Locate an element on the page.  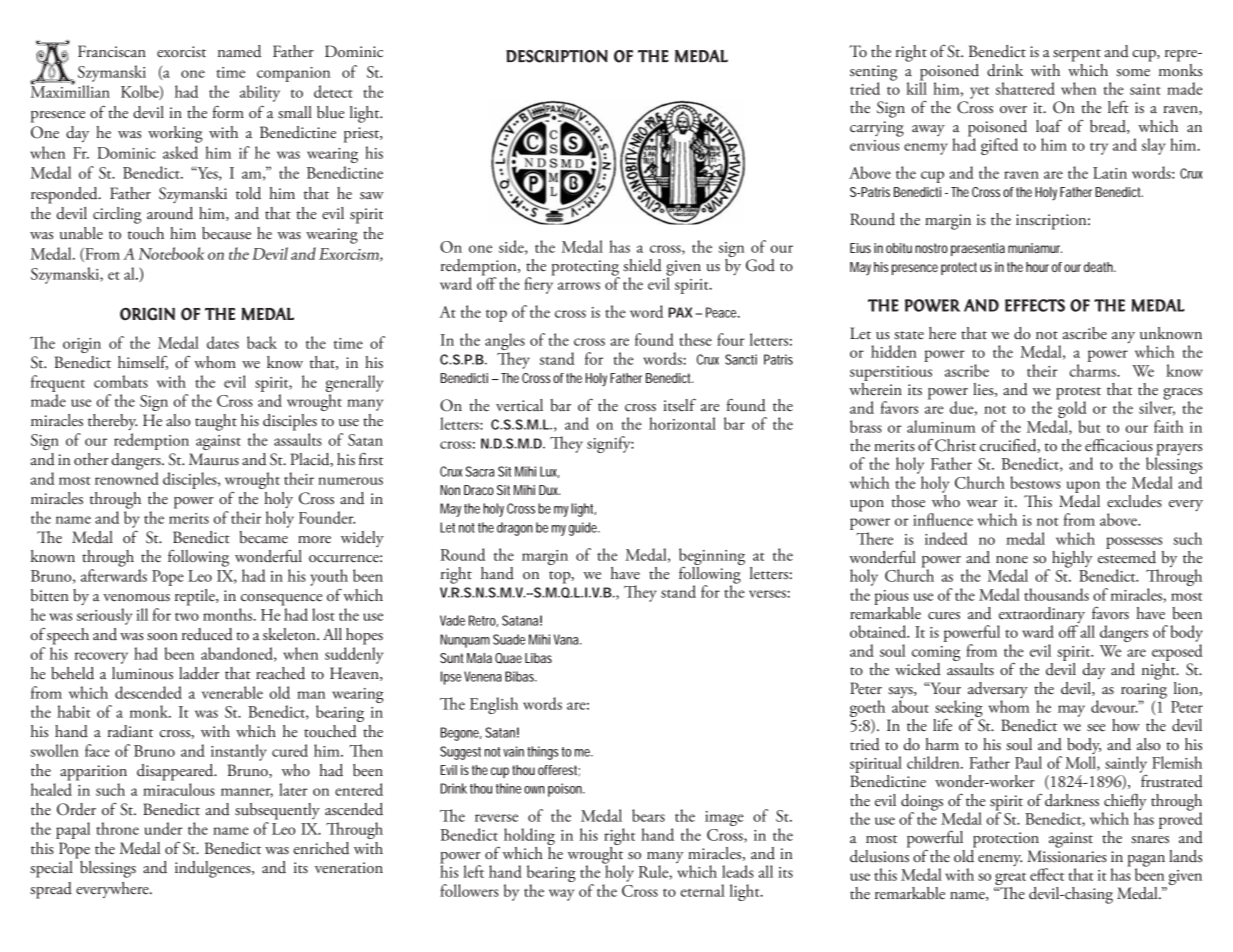
bestows is located at coordinates (1035, 482).
